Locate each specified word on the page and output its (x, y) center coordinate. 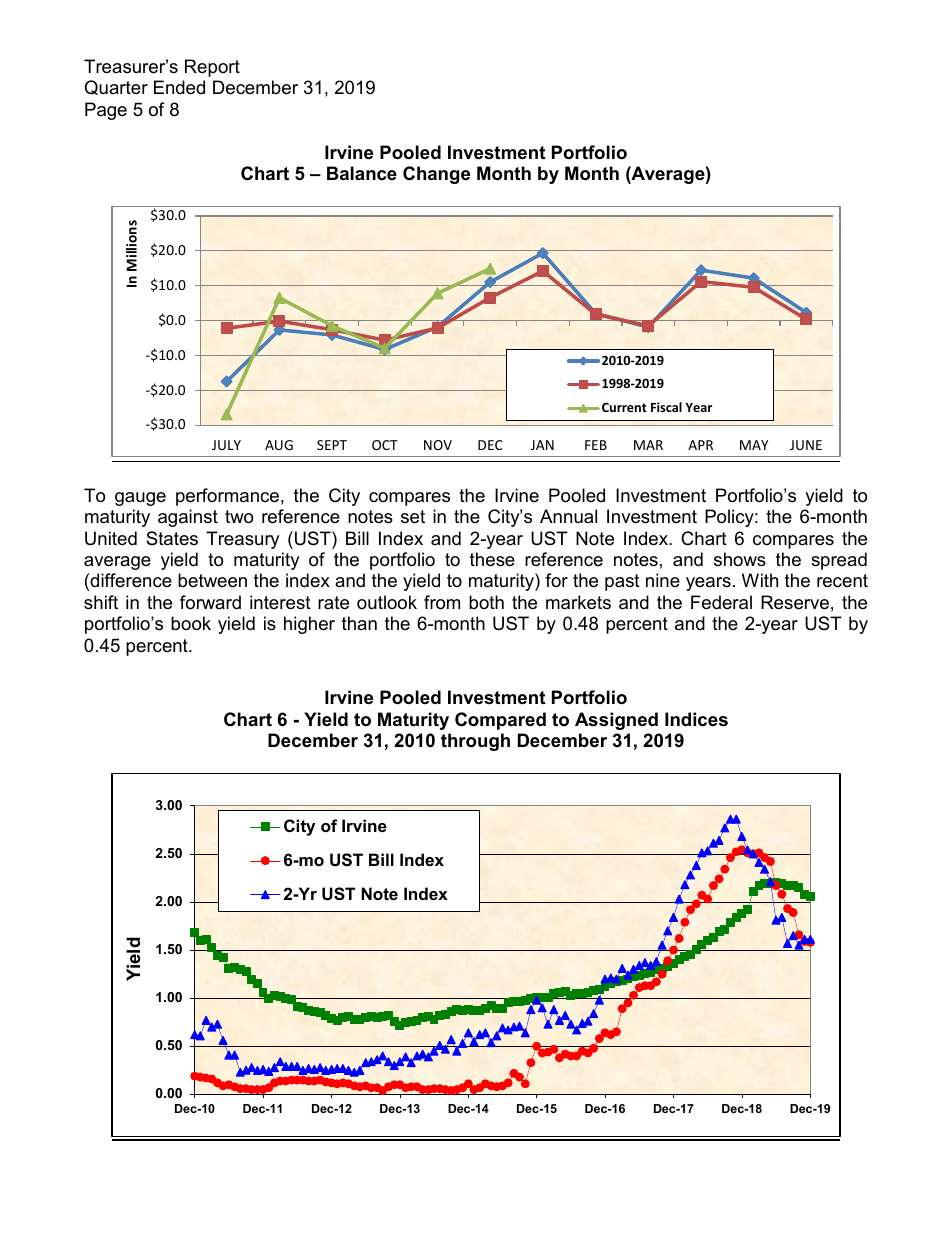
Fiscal (666, 407)
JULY (226, 445)
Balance (362, 173)
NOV (438, 445)
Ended (179, 87)
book (191, 623)
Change (436, 175)
